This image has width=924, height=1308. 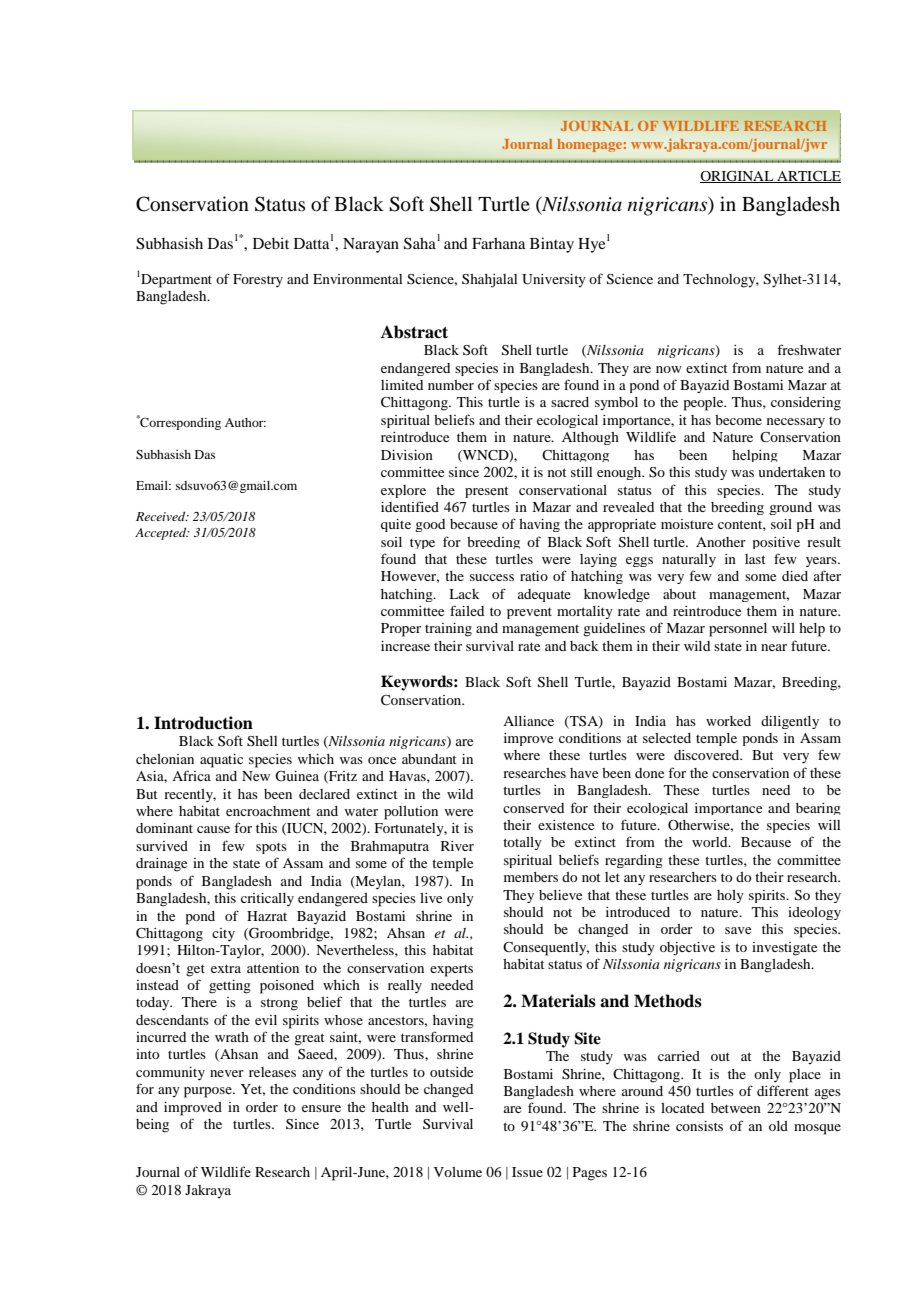 What do you see at coordinates (721, 542) in the image?
I see `Another` at bounding box center [721, 542].
